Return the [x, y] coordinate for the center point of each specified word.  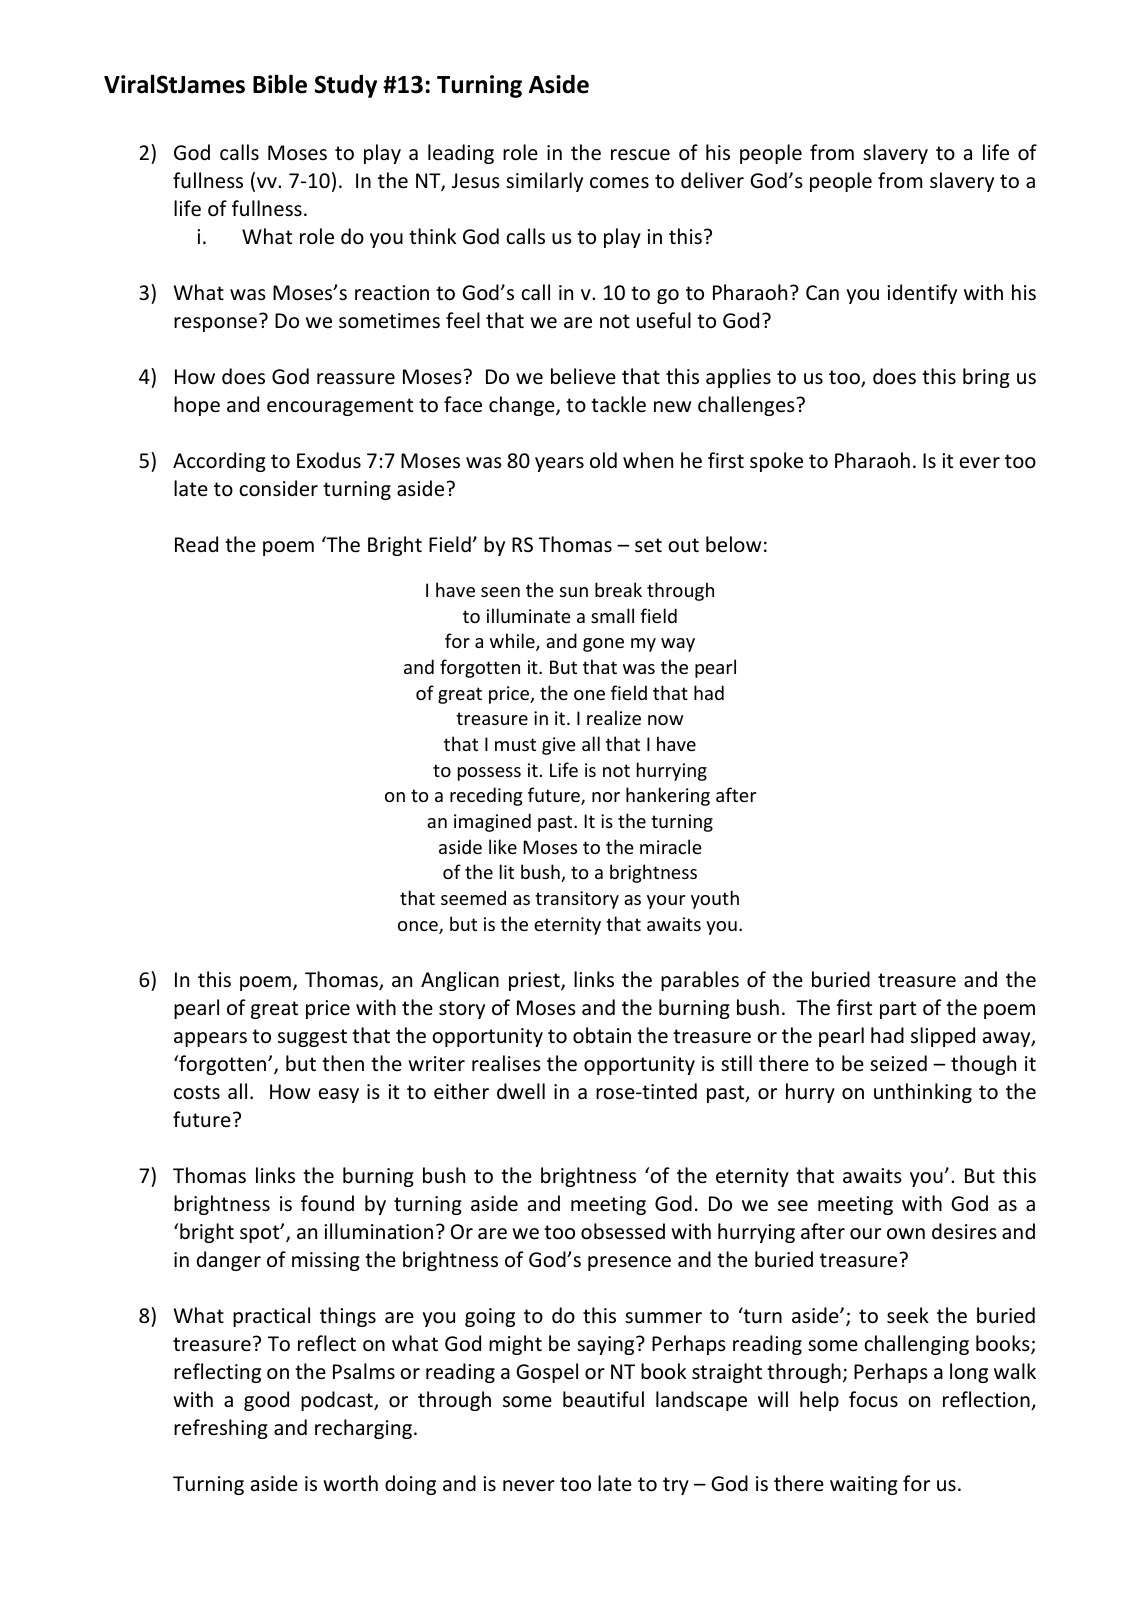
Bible [280, 84]
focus [873, 1399]
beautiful [603, 1399]
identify [922, 294]
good [266, 1401]
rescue [640, 155]
